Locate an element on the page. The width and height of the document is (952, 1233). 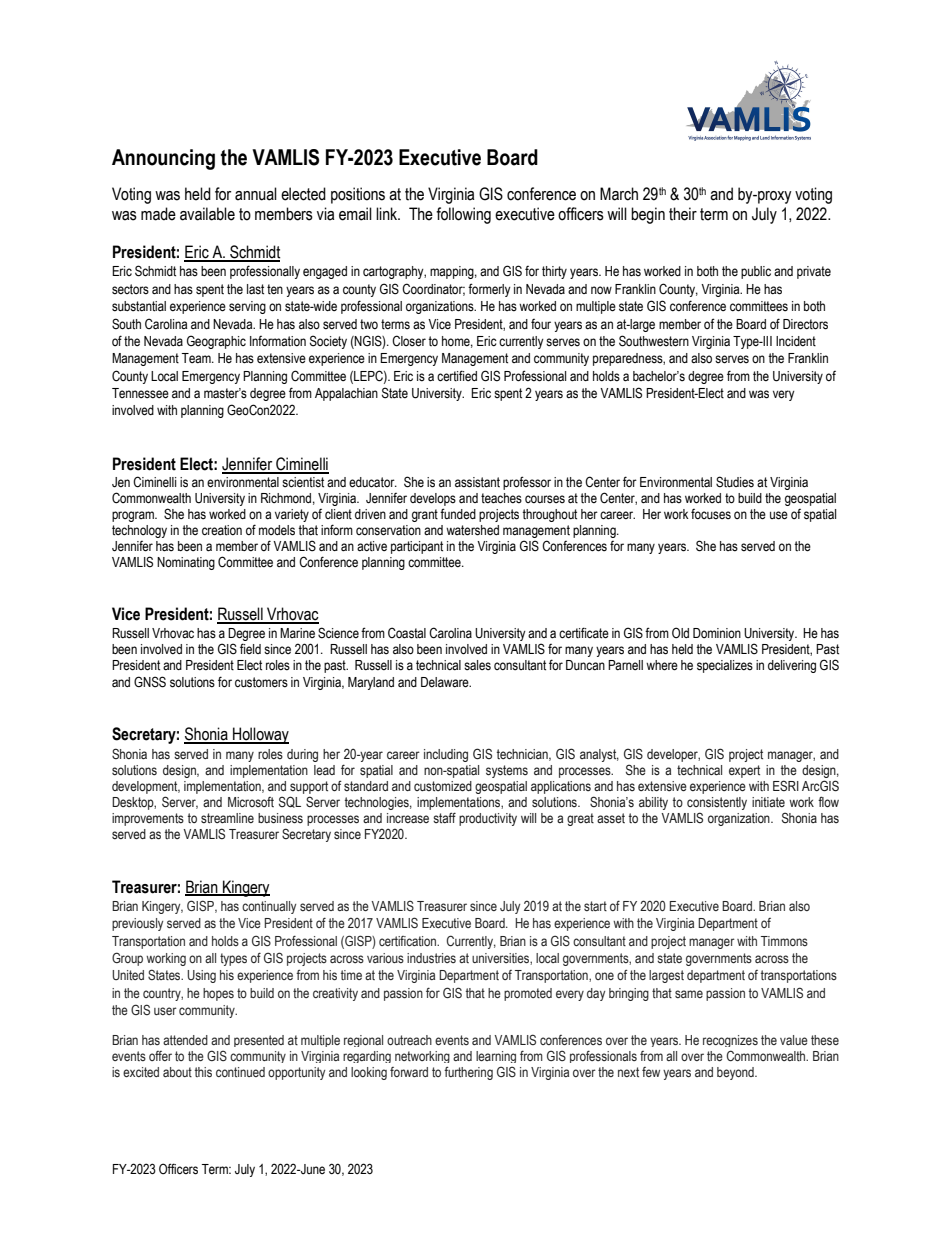
Holloway is located at coordinates (260, 735).
